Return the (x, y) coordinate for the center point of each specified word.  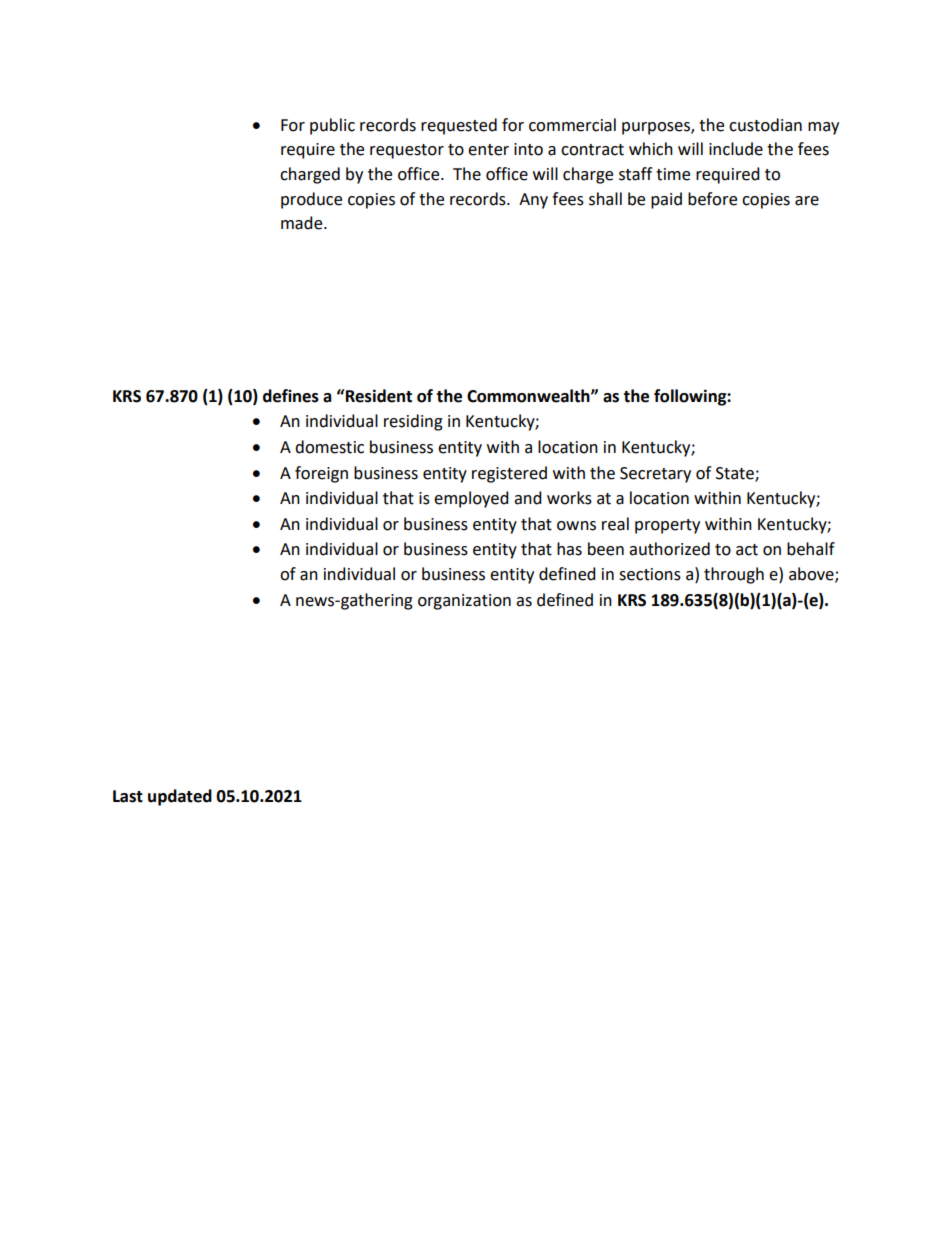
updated (180, 797)
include (736, 149)
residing (413, 422)
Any (533, 201)
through (734, 575)
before (712, 199)
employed (471, 499)
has (569, 549)
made (303, 223)
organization (464, 602)
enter (488, 150)
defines (291, 396)
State (736, 474)
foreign (321, 474)
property (667, 526)
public (332, 126)
